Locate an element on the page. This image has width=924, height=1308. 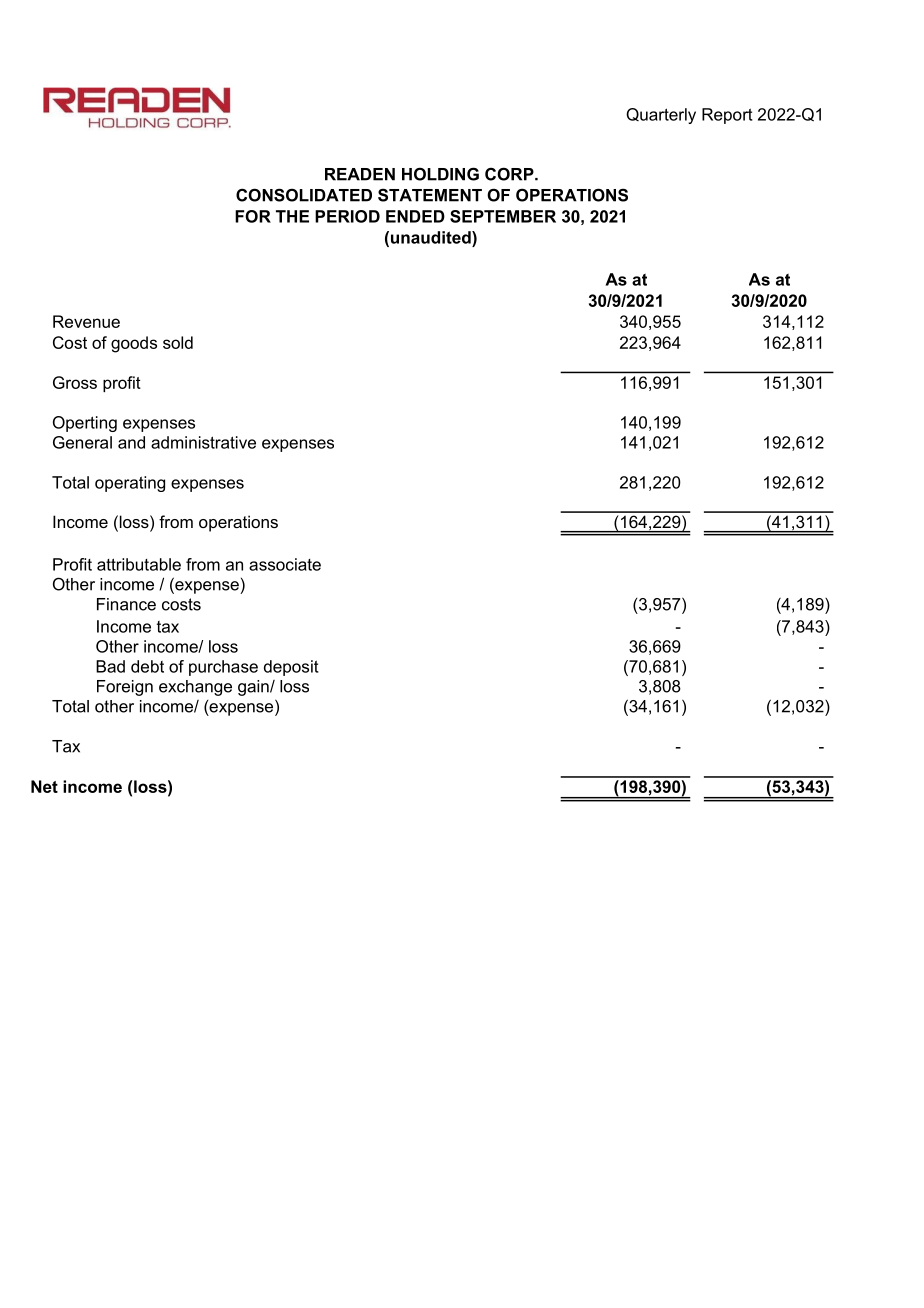
ENDED is located at coordinates (415, 216).
